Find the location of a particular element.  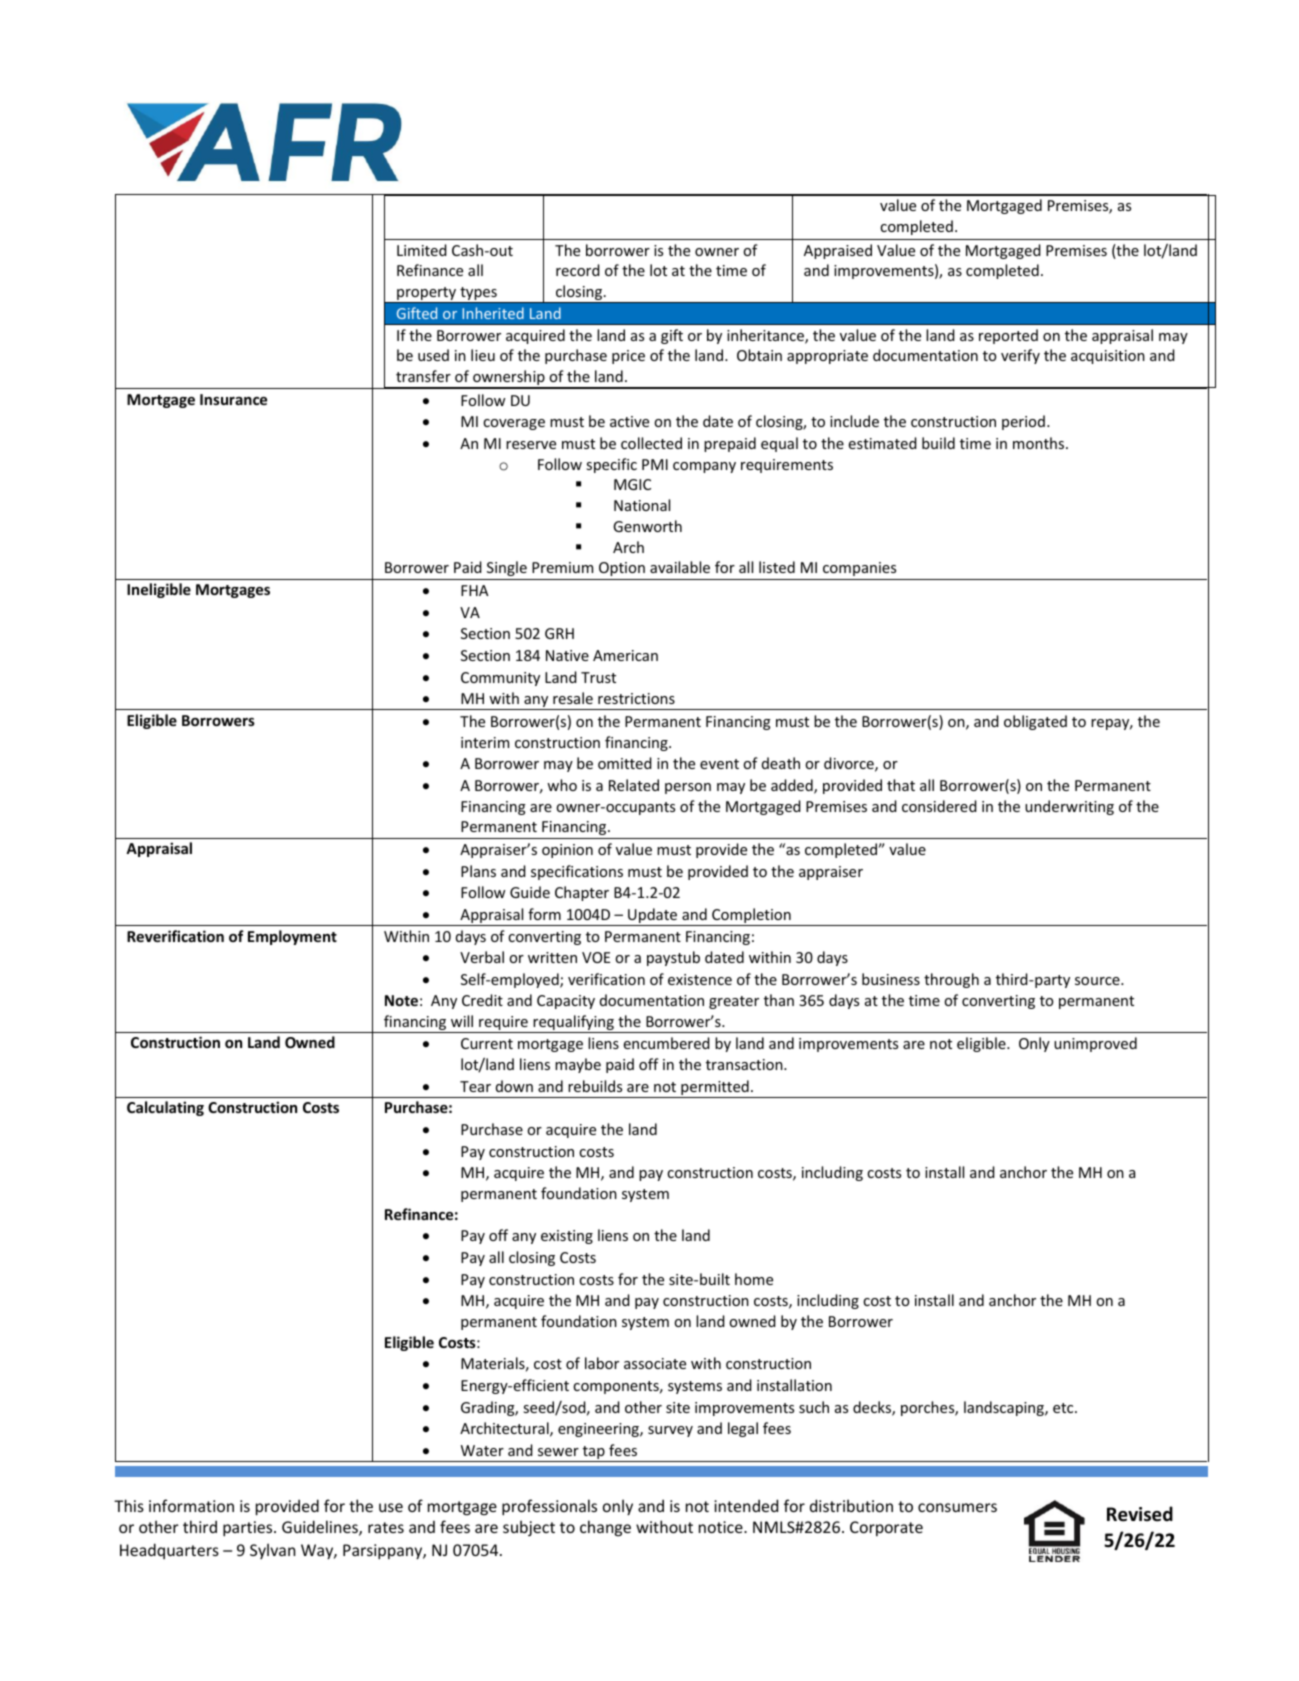

parties is located at coordinates (249, 1529).
